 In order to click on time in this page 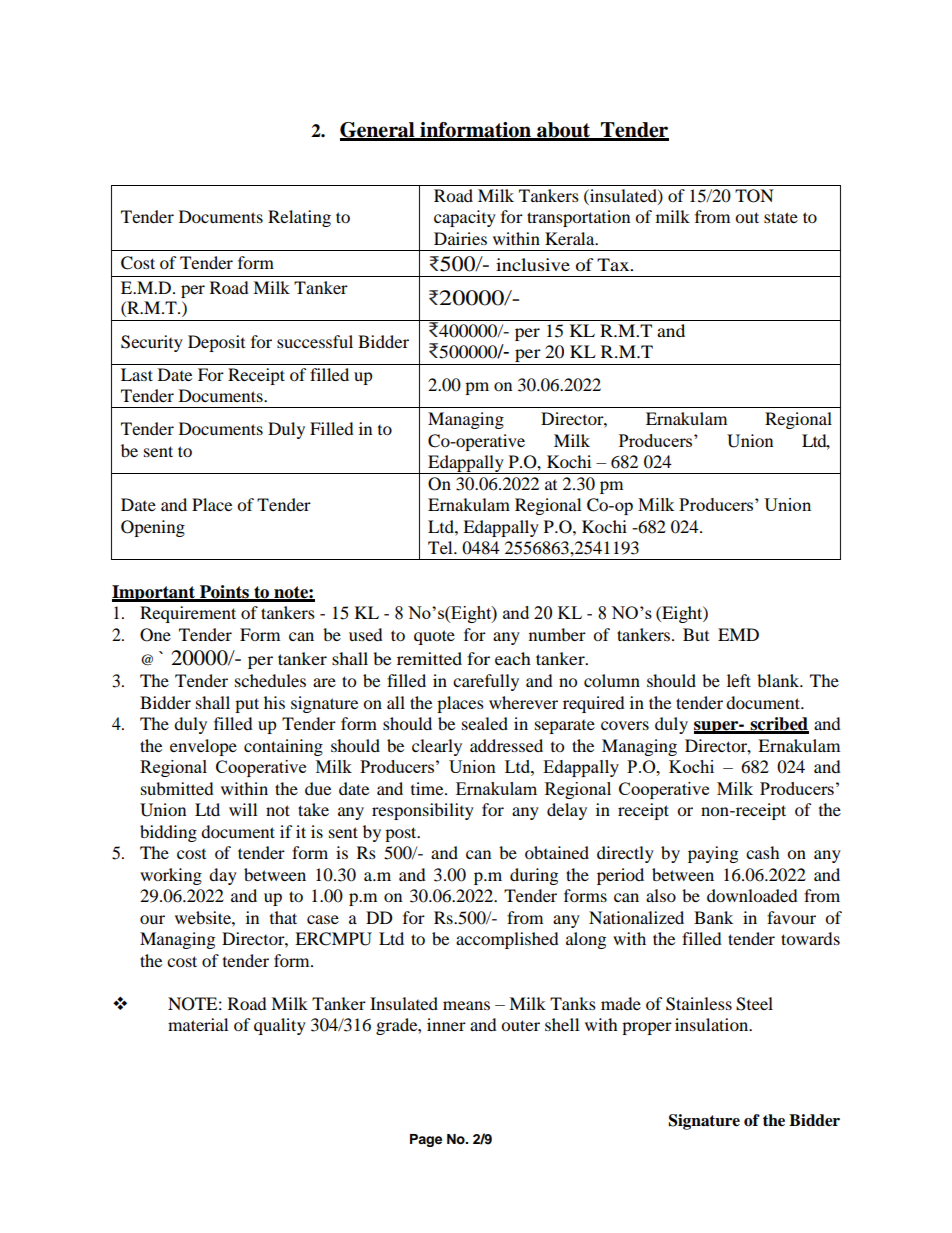, I will do `click(428, 788)`.
